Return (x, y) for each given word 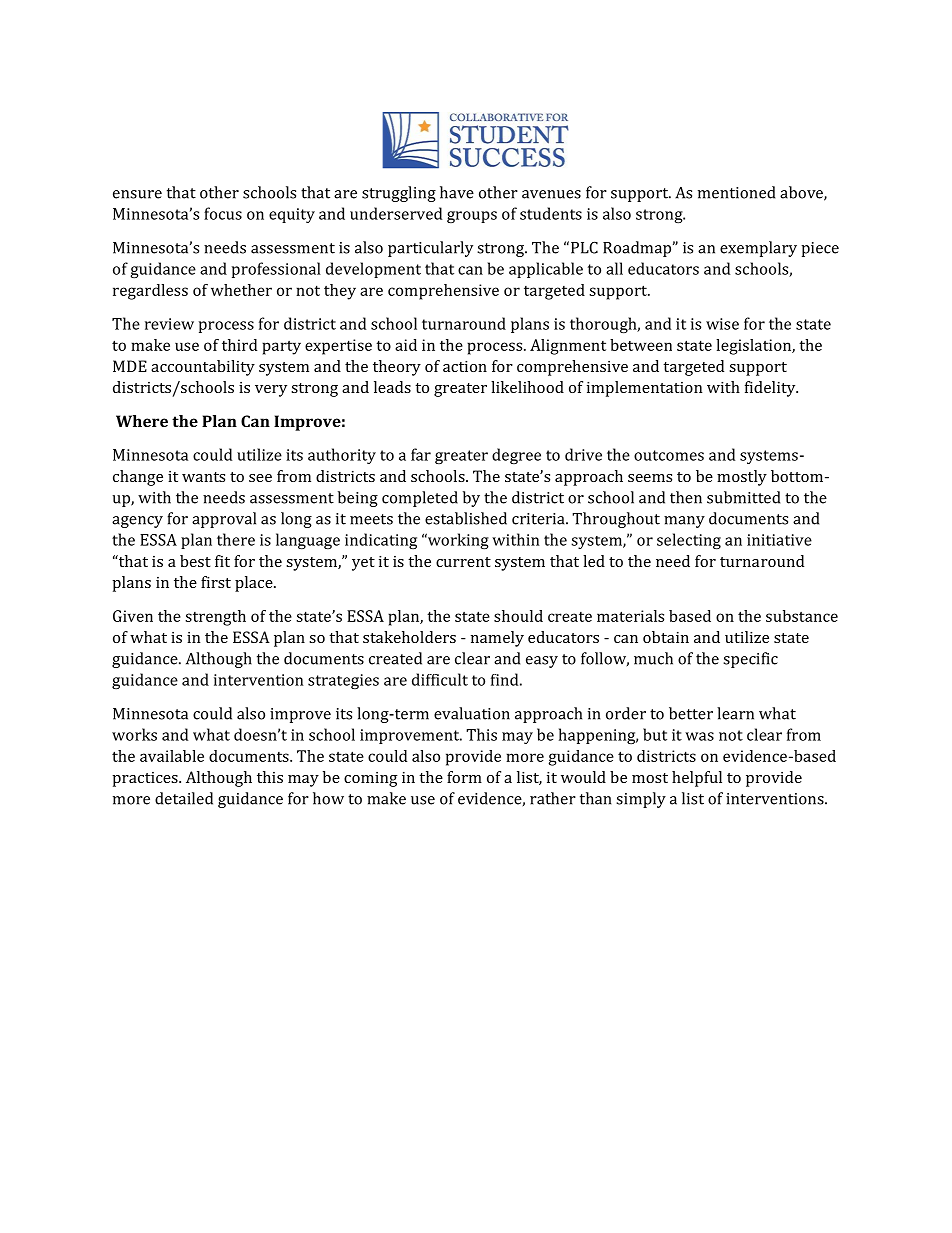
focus (223, 213)
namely (497, 639)
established (466, 518)
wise (722, 324)
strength (215, 618)
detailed (184, 798)
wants (203, 477)
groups (472, 217)
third (239, 345)
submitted (743, 497)
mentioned (736, 192)
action (465, 366)
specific (750, 660)
